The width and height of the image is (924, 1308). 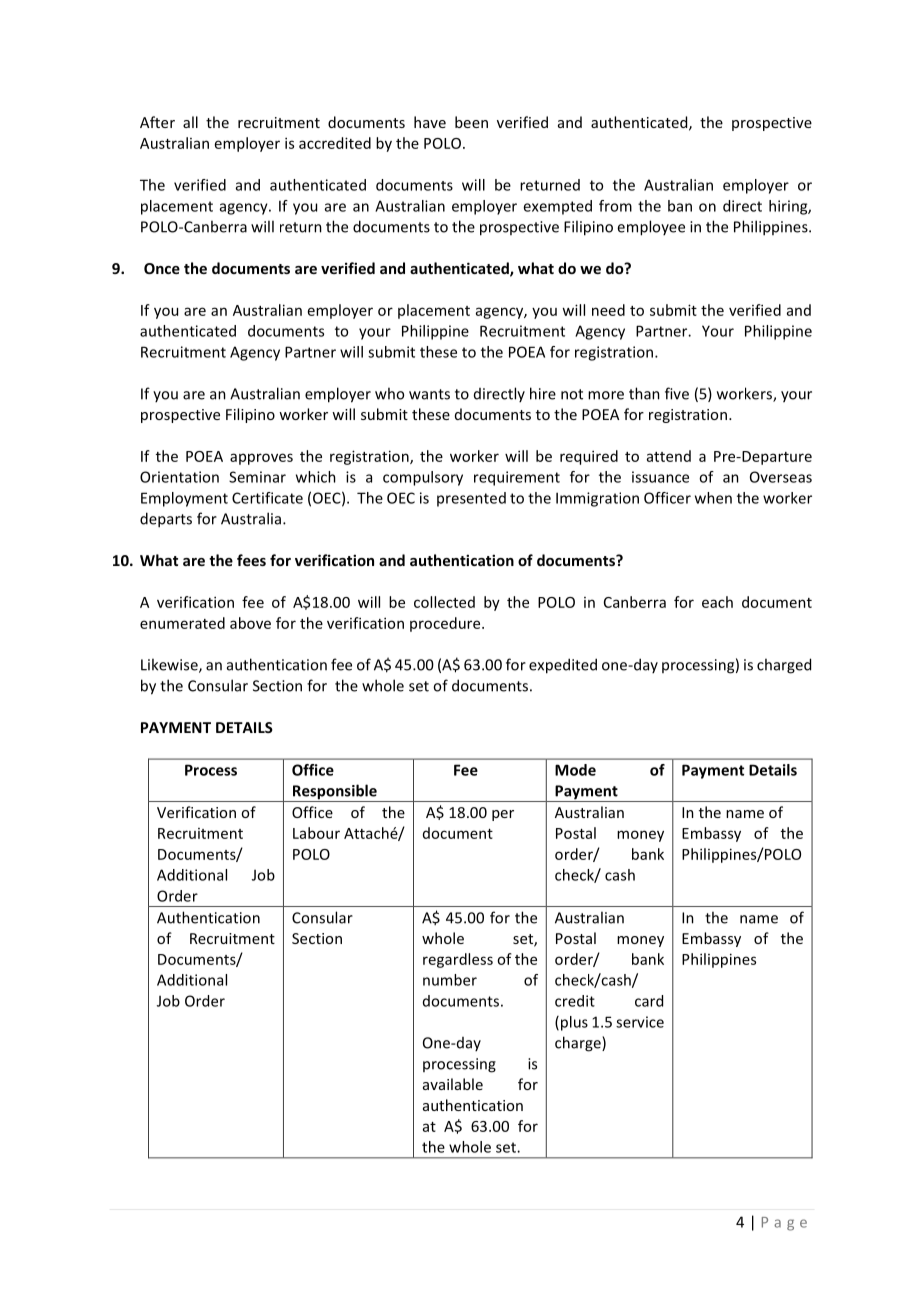 I want to click on procedure, so click(x=446, y=624).
